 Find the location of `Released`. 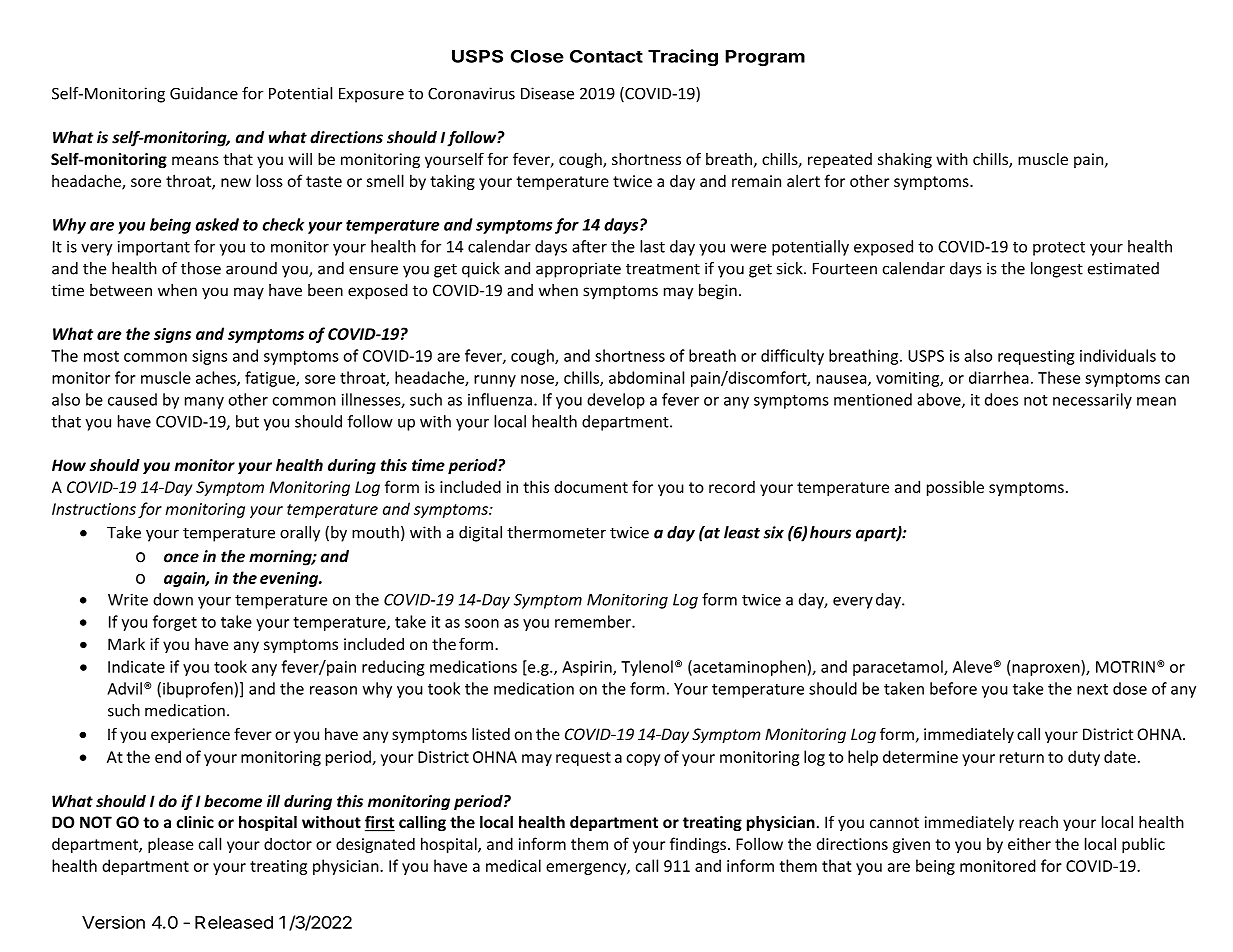

Released is located at coordinates (234, 922).
